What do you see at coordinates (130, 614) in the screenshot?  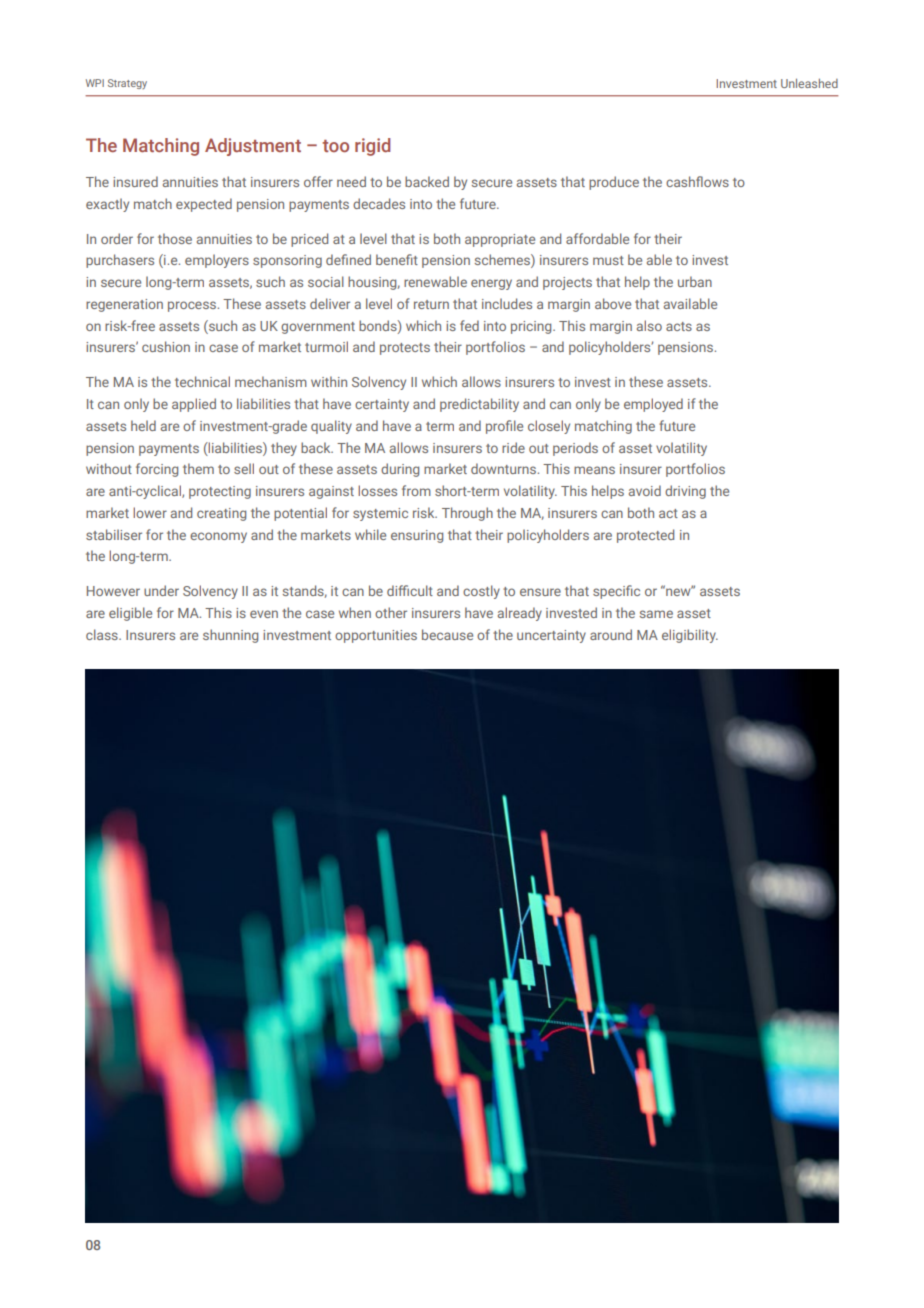 I see `eligible` at bounding box center [130, 614].
